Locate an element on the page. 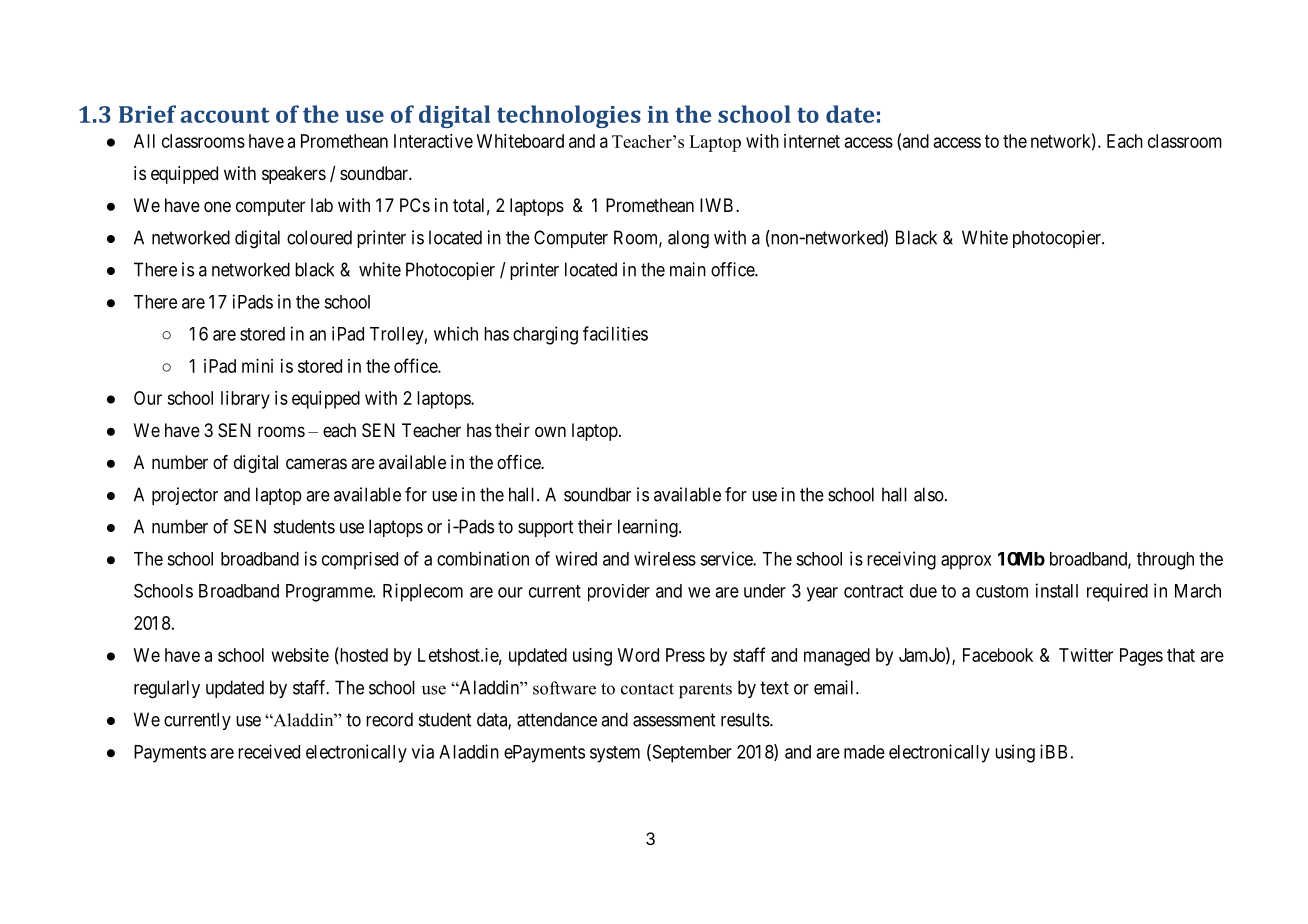  Programme is located at coordinates (330, 593).
